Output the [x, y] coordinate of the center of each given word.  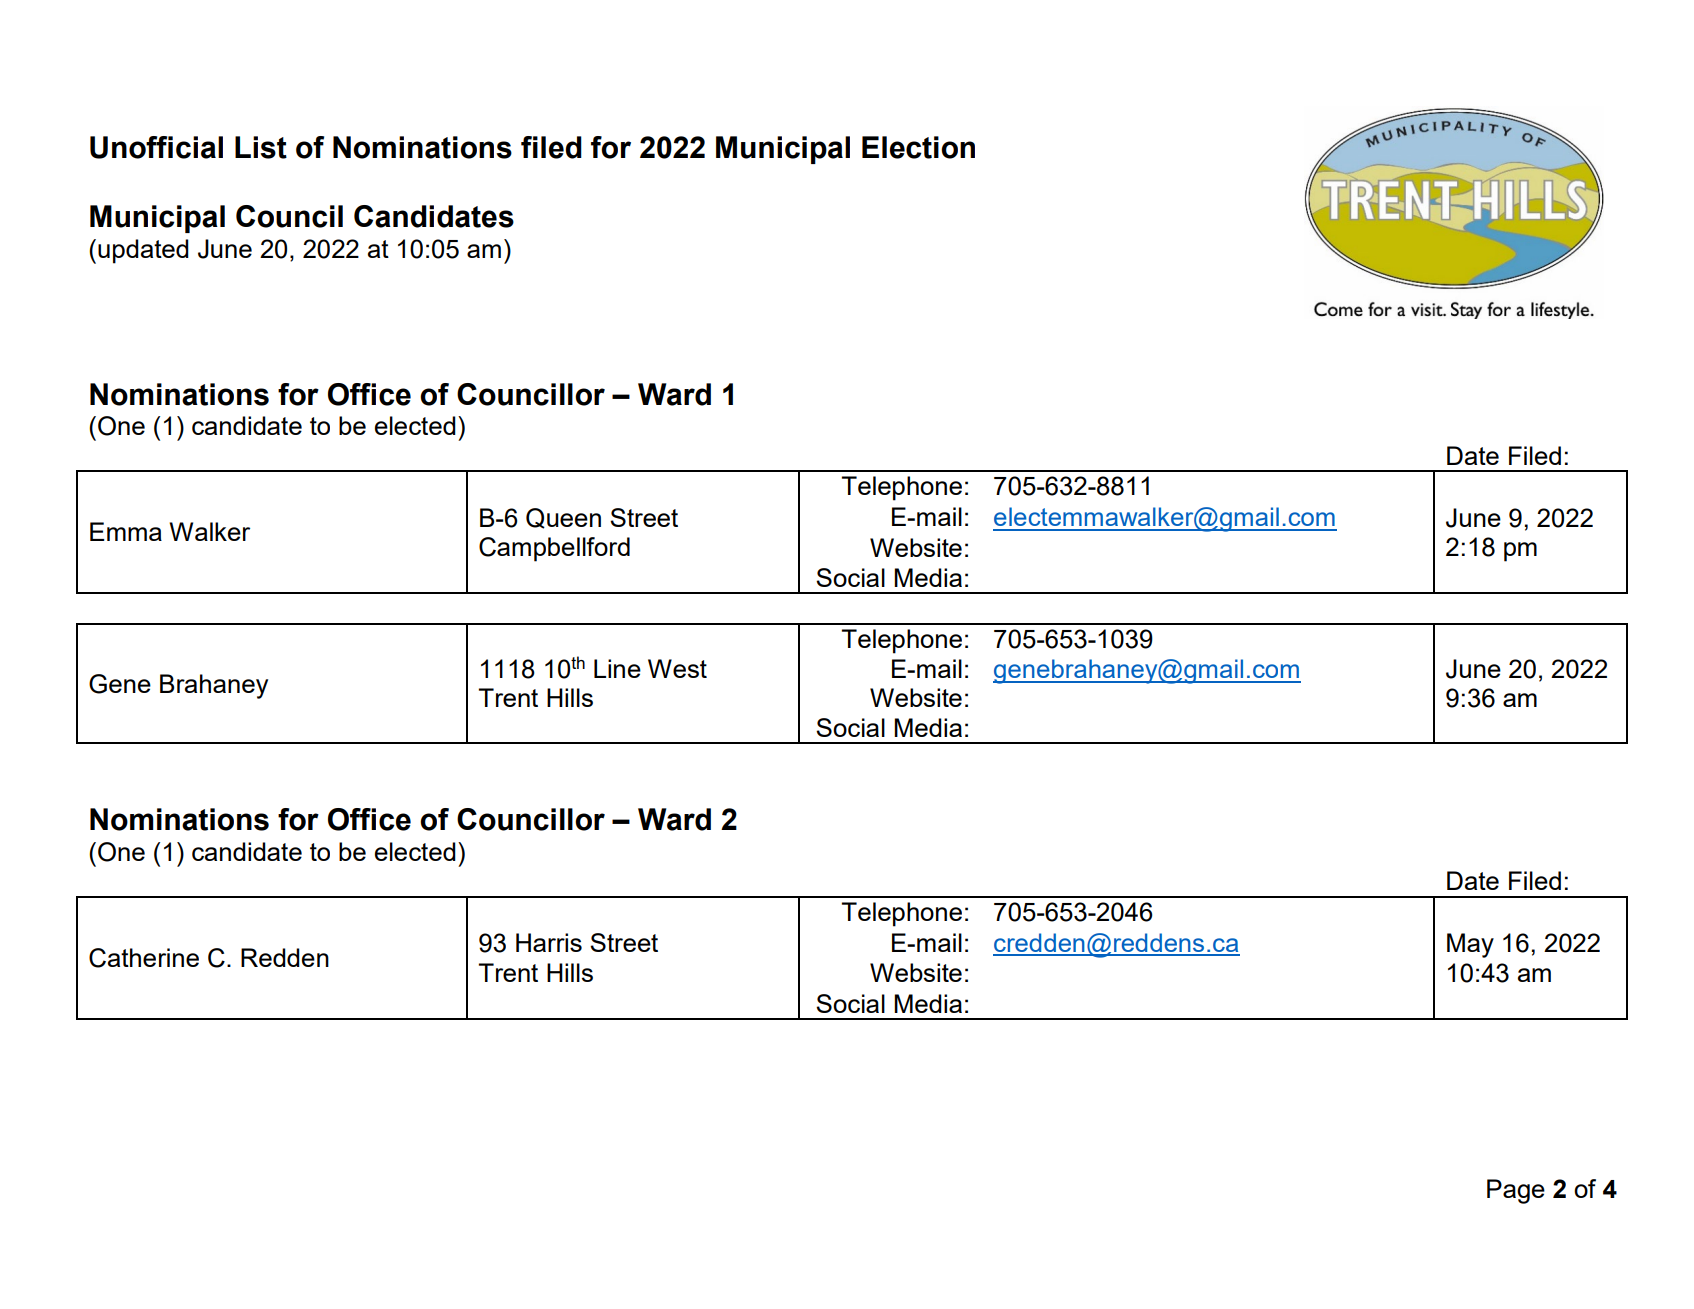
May [1470, 945]
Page [1516, 1191]
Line [617, 668]
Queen [563, 518]
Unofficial [156, 147]
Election [918, 147]
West [677, 668]
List [261, 147]
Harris [549, 942]
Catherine [144, 958]
